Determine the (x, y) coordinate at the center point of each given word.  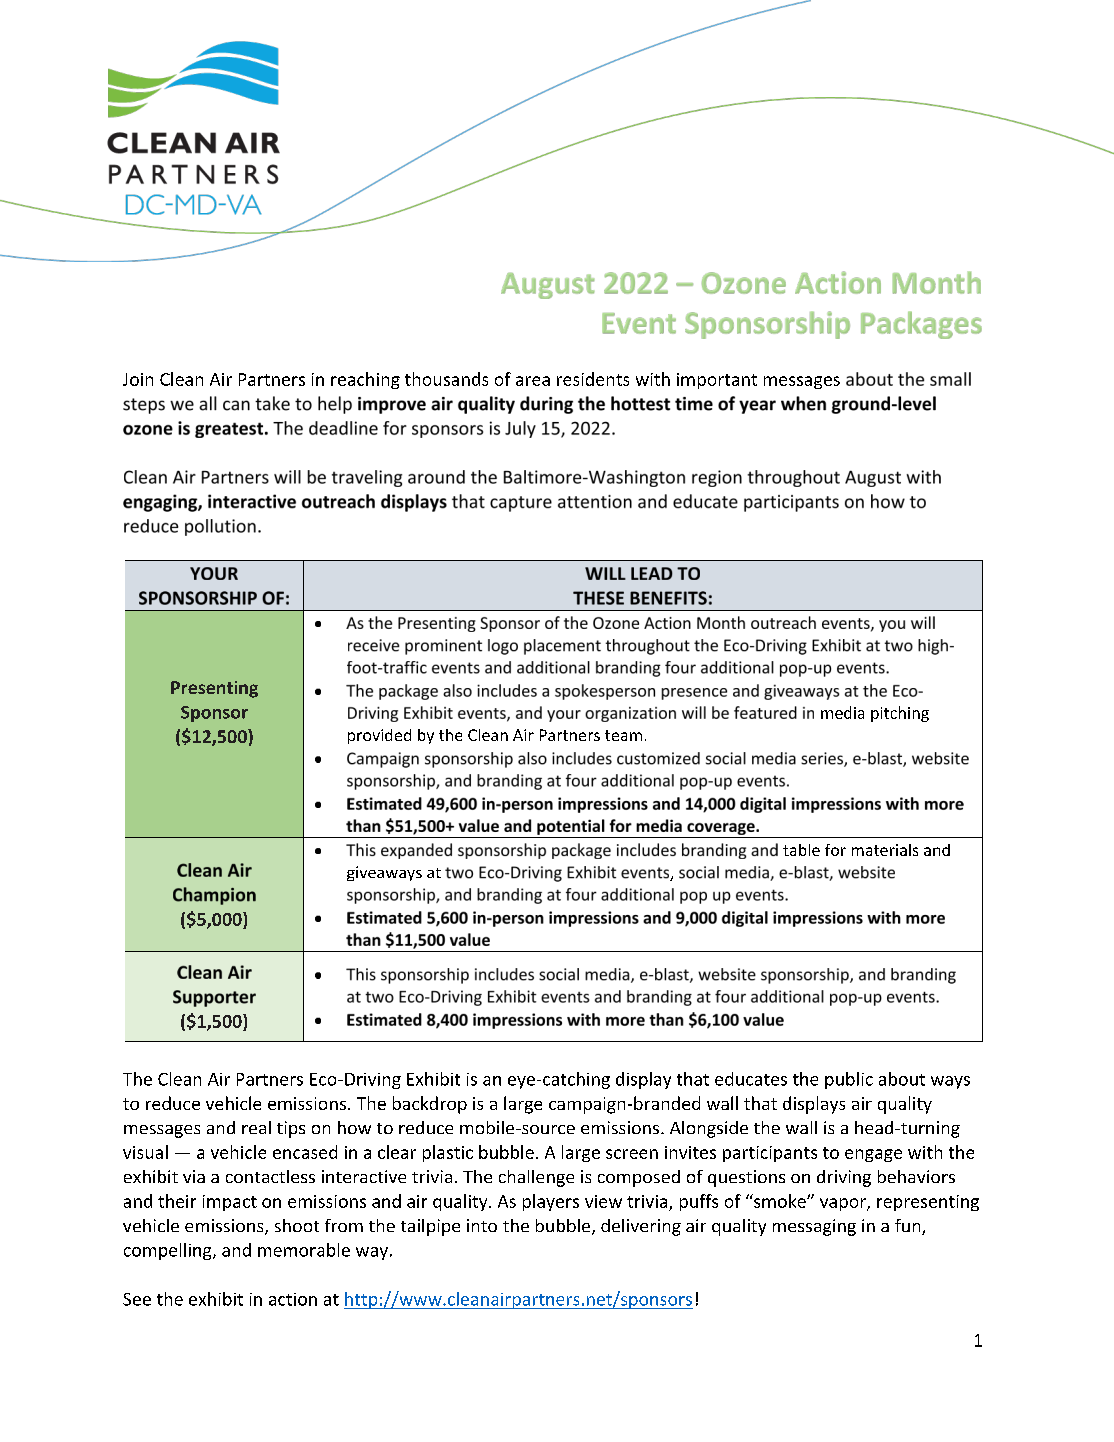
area (533, 381)
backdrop (430, 1105)
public (849, 1080)
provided (379, 736)
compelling (169, 1251)
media (842, 712)
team (623, 735)
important (717, 381)
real (256, 1127)
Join (138, 379)
